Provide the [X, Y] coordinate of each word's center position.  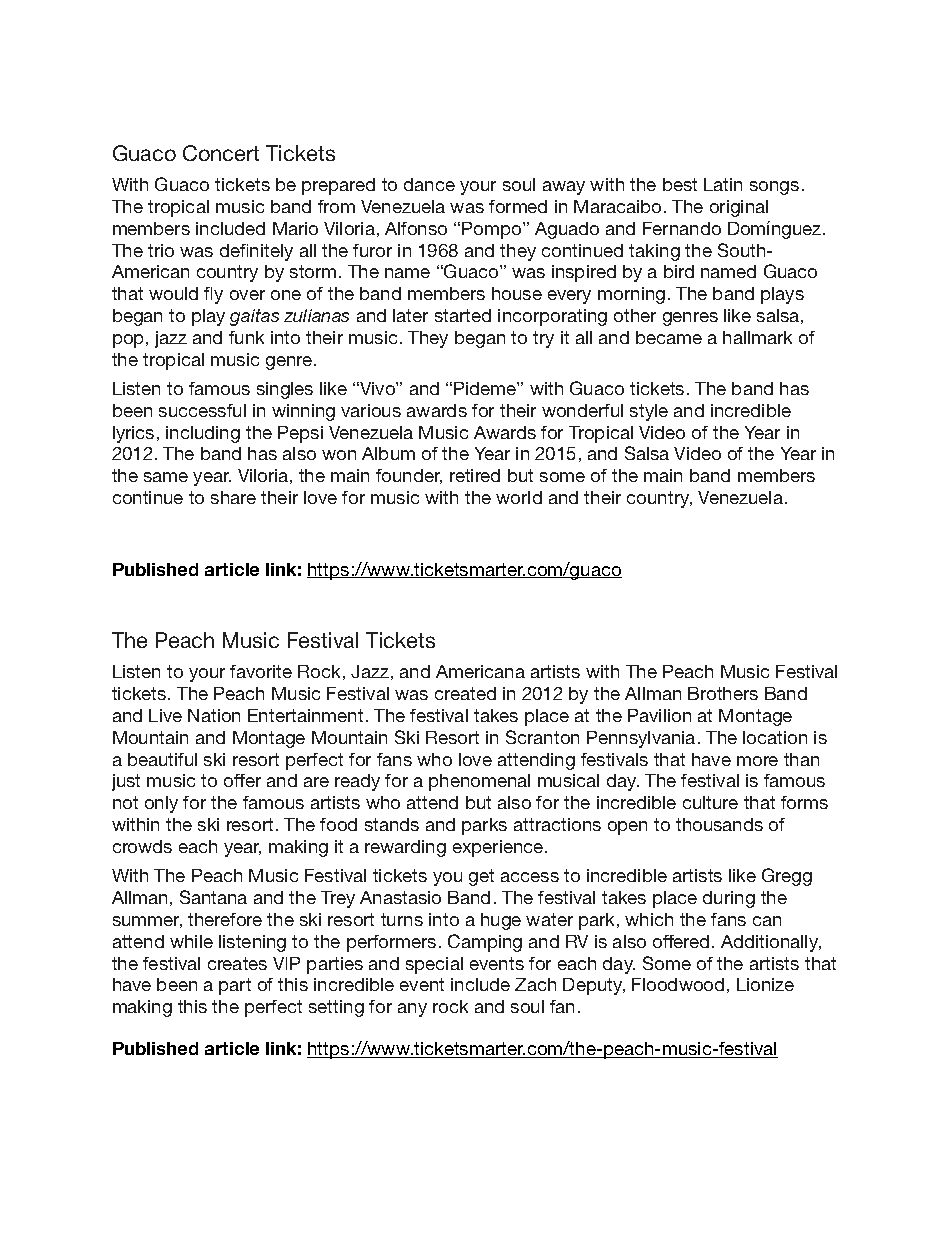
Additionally [771, 943]
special [434, 965]
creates [237, 963]
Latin [723, 184]
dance [429, 184]
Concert [221, 153]
